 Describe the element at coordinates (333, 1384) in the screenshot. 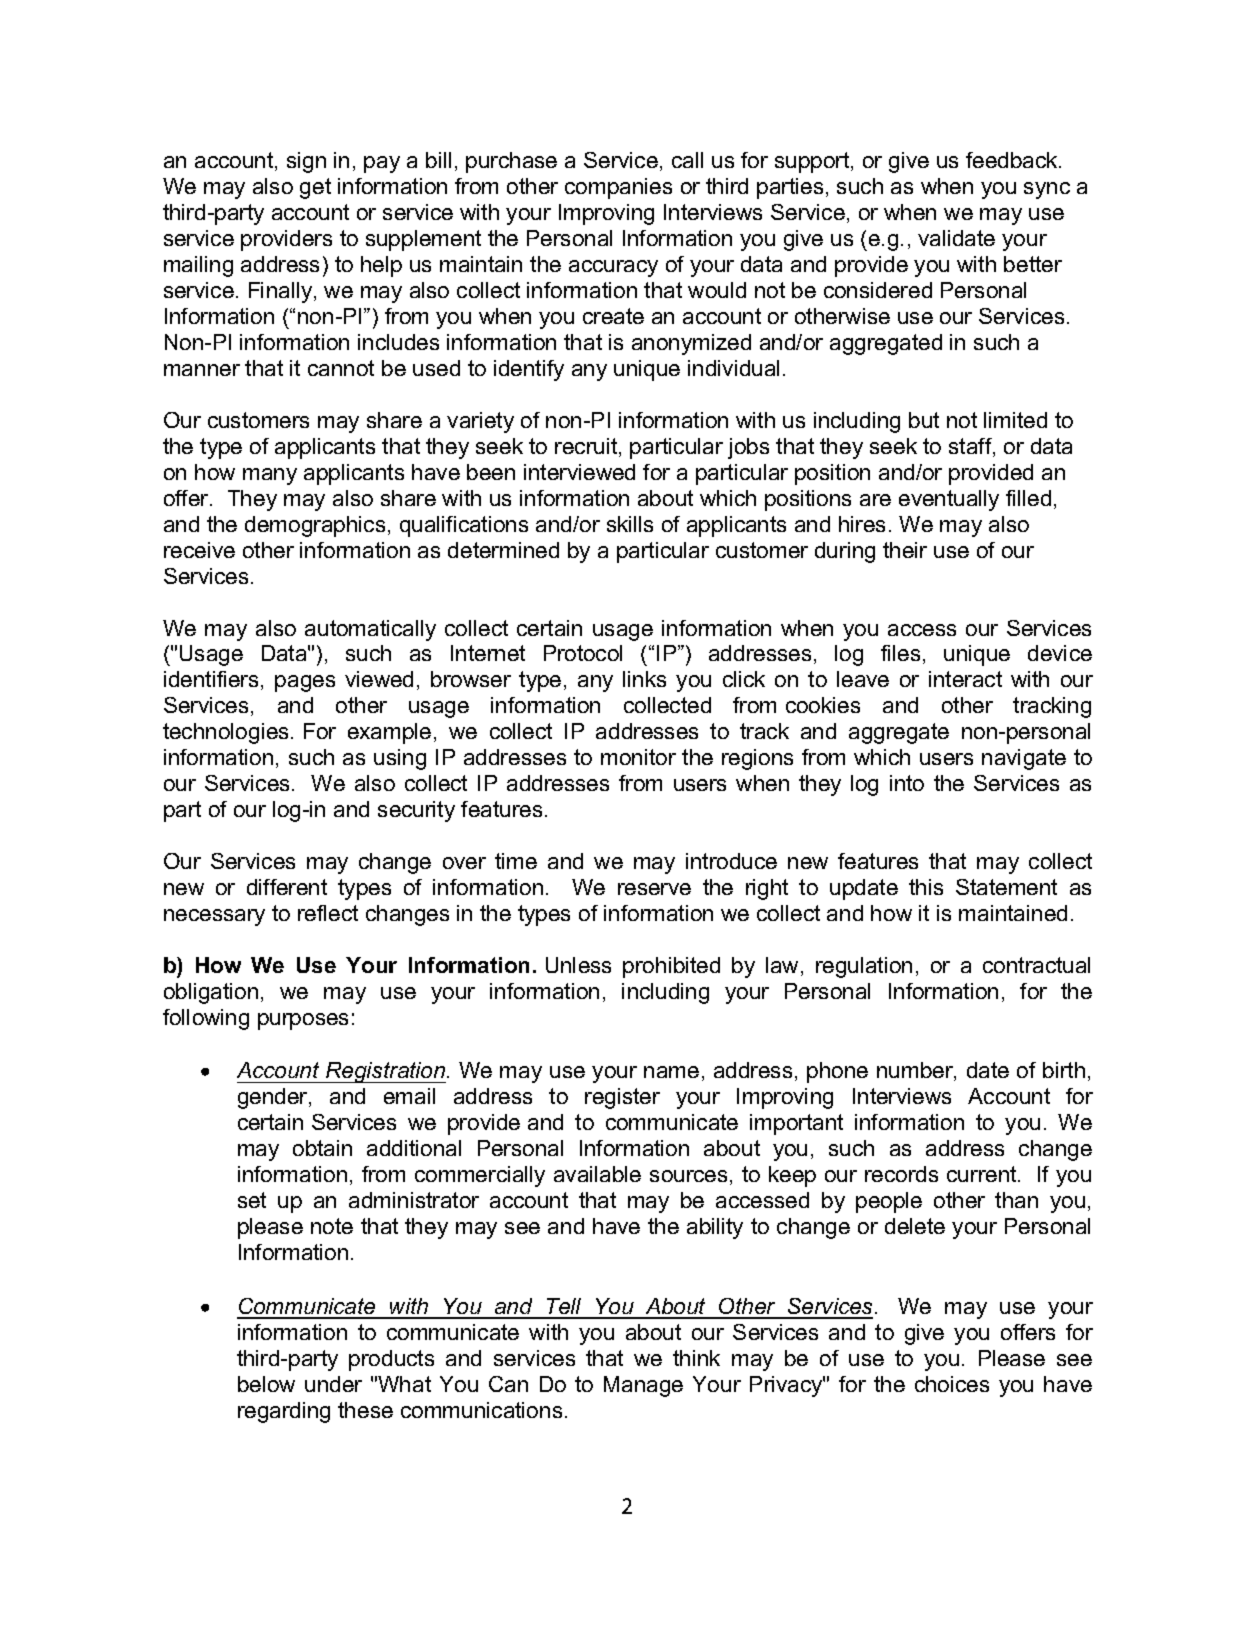

I see `under` at that location.
